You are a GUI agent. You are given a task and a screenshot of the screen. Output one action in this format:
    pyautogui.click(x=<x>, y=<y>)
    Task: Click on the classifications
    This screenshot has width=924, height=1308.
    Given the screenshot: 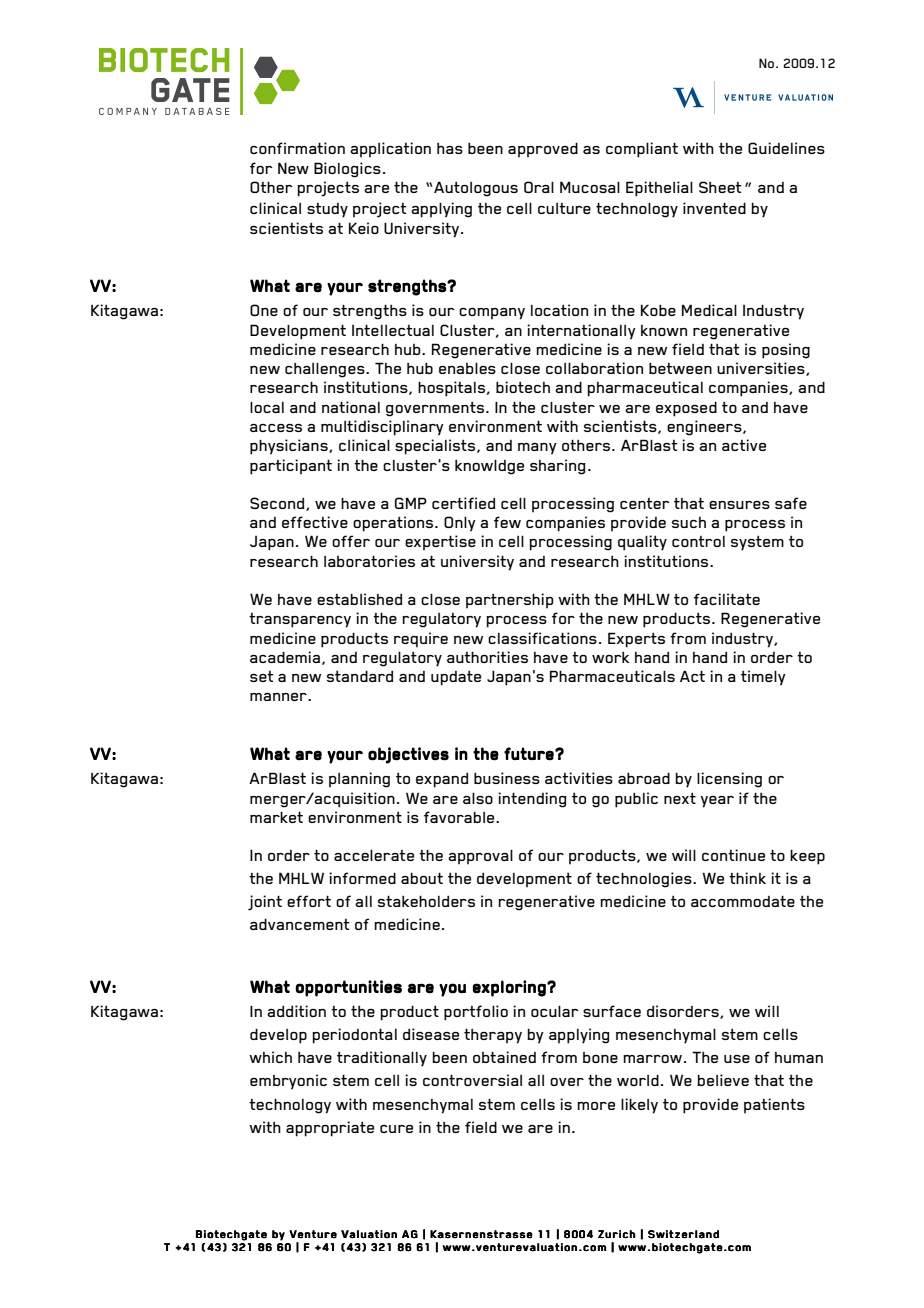 What is the action you would take?
    pyautogui.click(x=542, y=638)
